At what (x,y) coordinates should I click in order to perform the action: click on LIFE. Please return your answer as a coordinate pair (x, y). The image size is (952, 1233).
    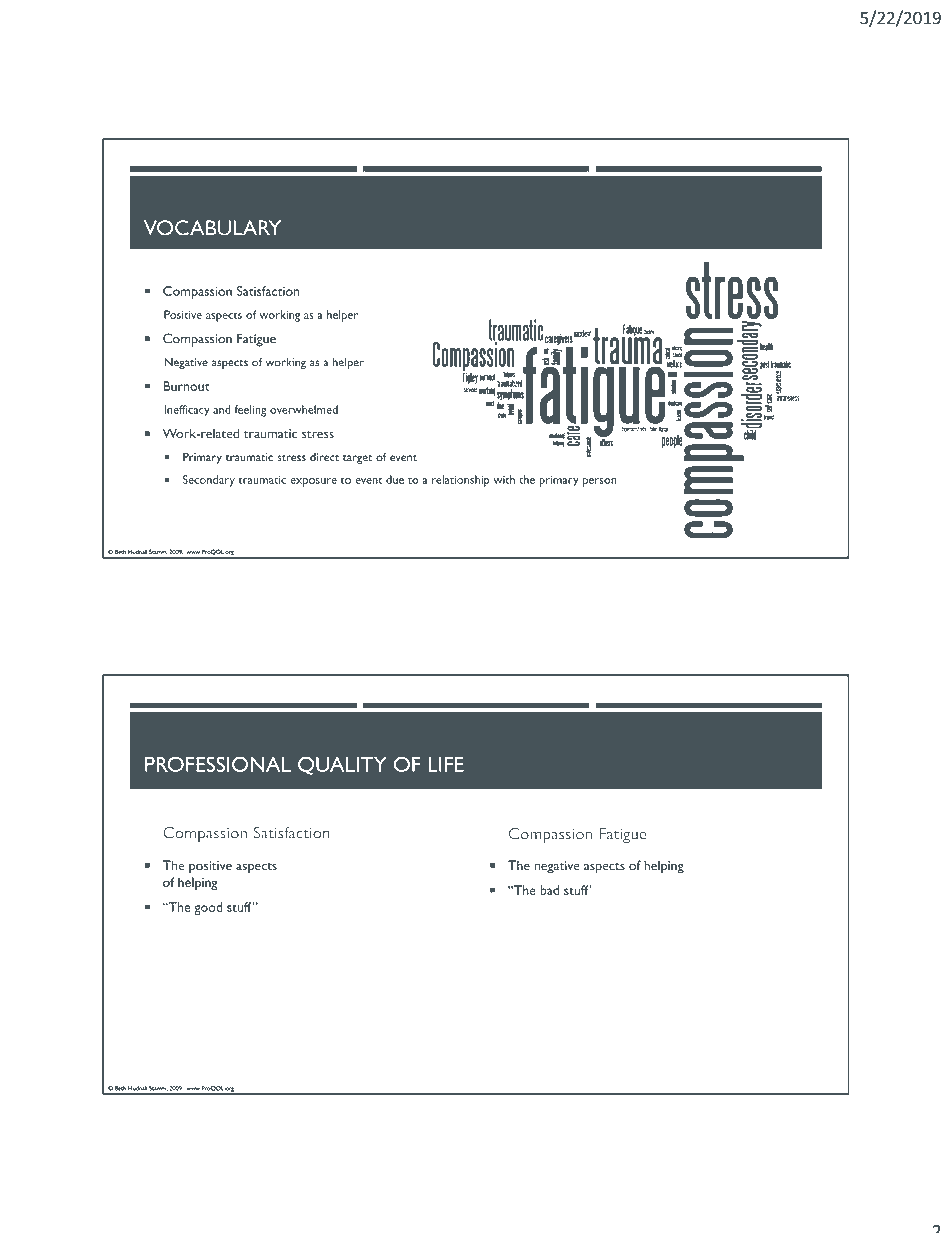
    Looking at the image, I should click on (446, 764).
